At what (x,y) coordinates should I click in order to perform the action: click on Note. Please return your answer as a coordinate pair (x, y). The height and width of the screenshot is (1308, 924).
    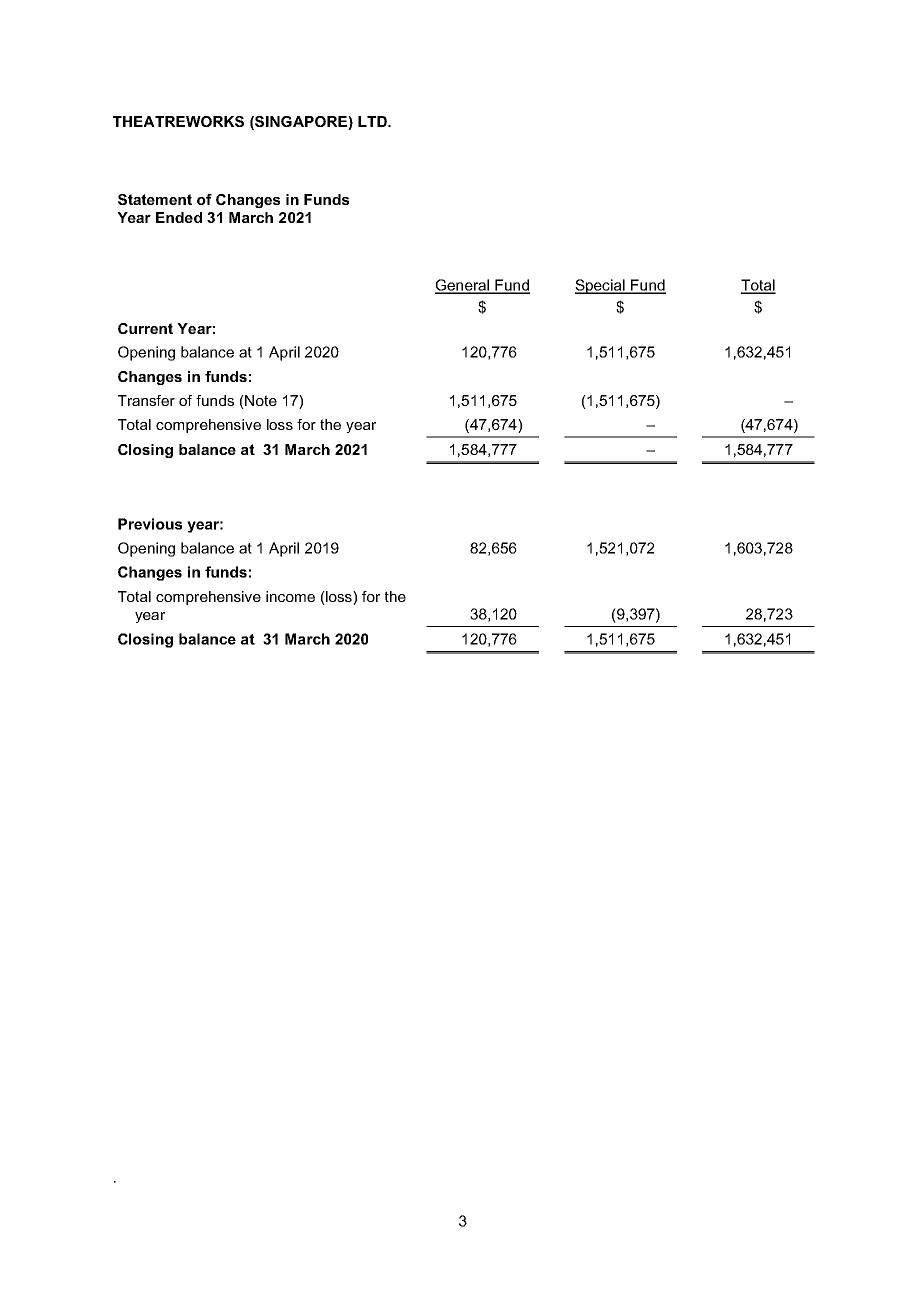
    Looking at the image, I should click on (260, 402).
